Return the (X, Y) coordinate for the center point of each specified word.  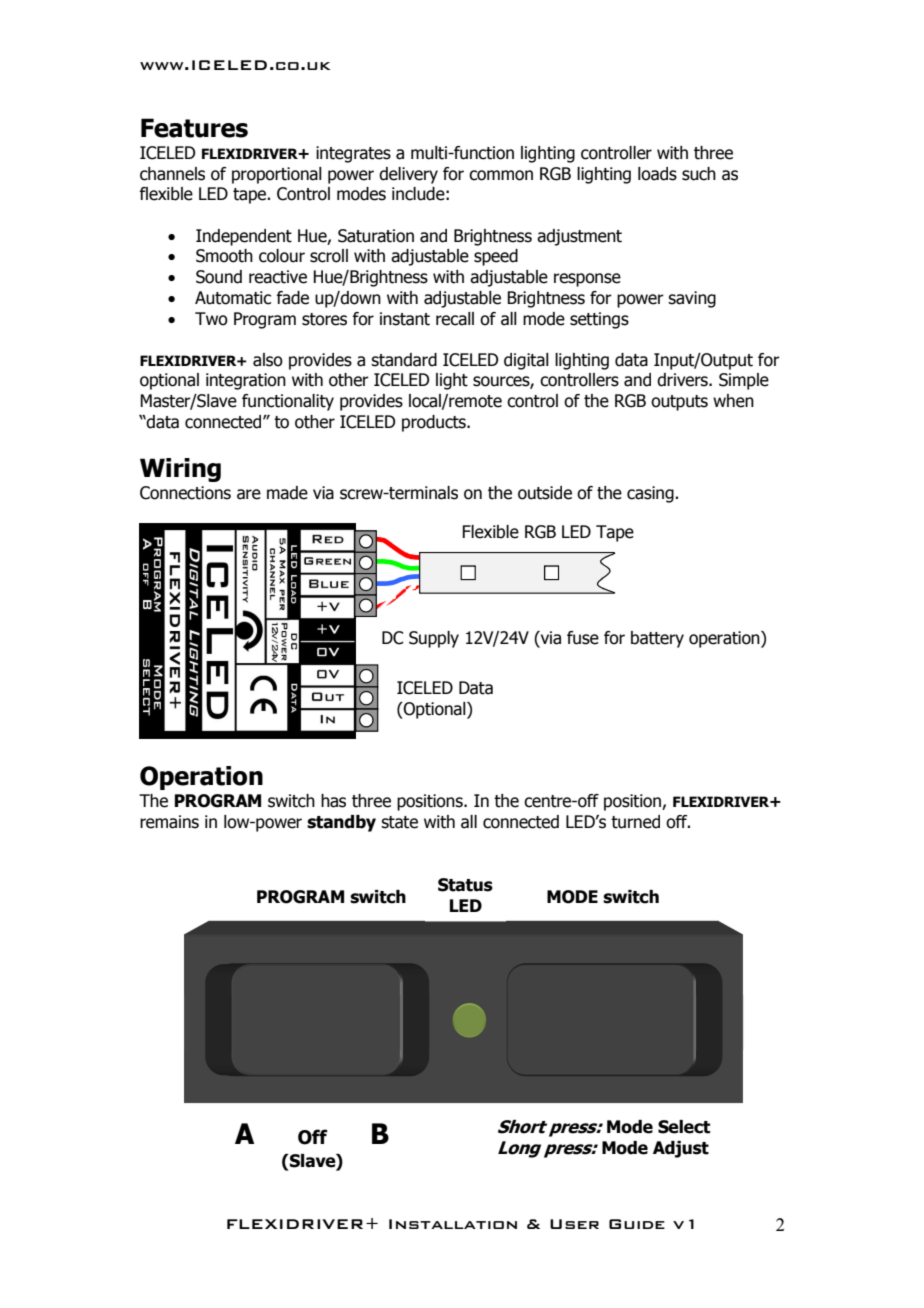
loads (657, 174)
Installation (453, 1224)
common (501, 175)
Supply (434, 639)
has (333, 801)
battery (657, 639)
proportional (277, 175)
